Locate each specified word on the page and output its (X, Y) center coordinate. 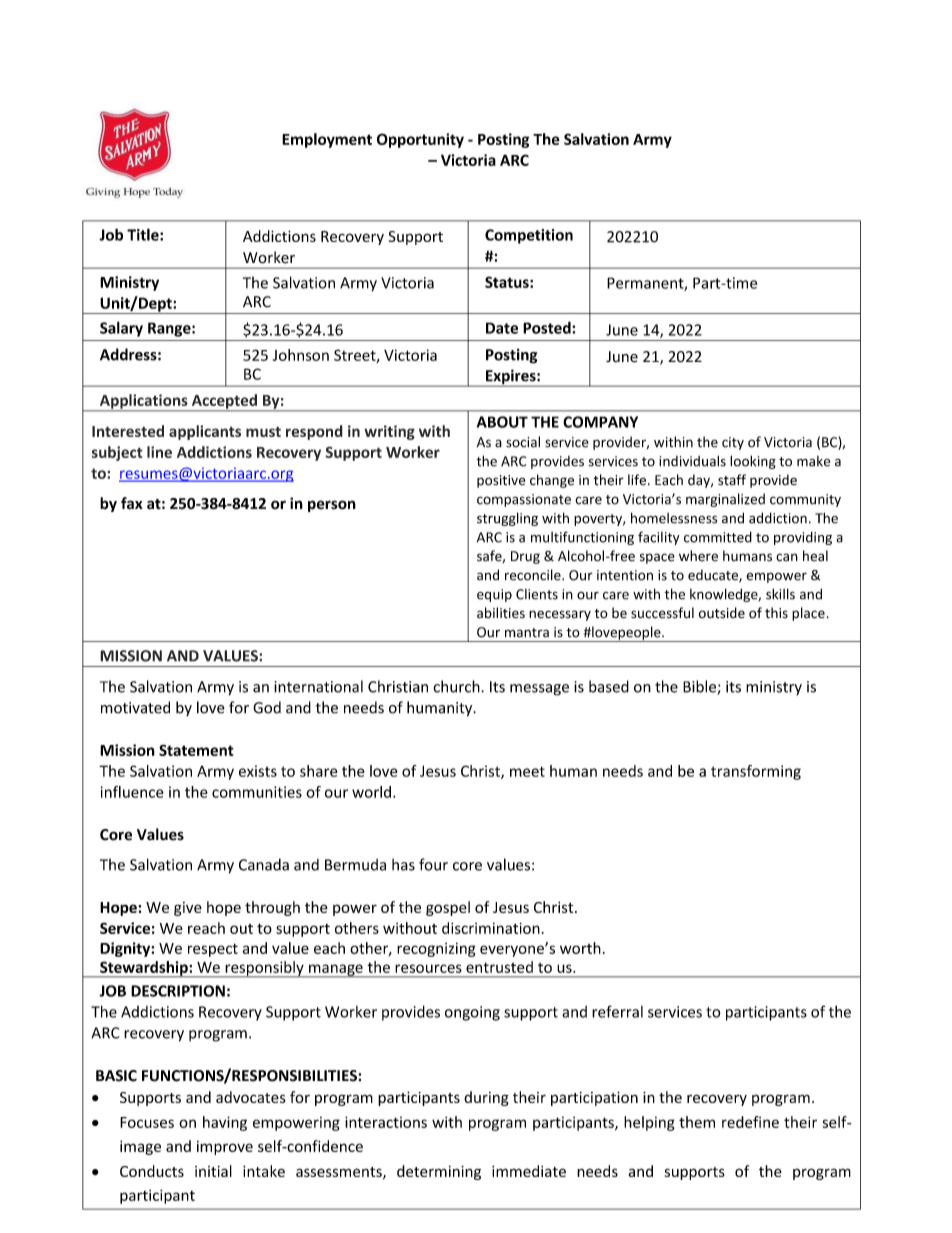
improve (225, 1148)
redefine (750, 1122)
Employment (327, 140)
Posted (548, 327)
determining (439, 1172)
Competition (529, 236)
